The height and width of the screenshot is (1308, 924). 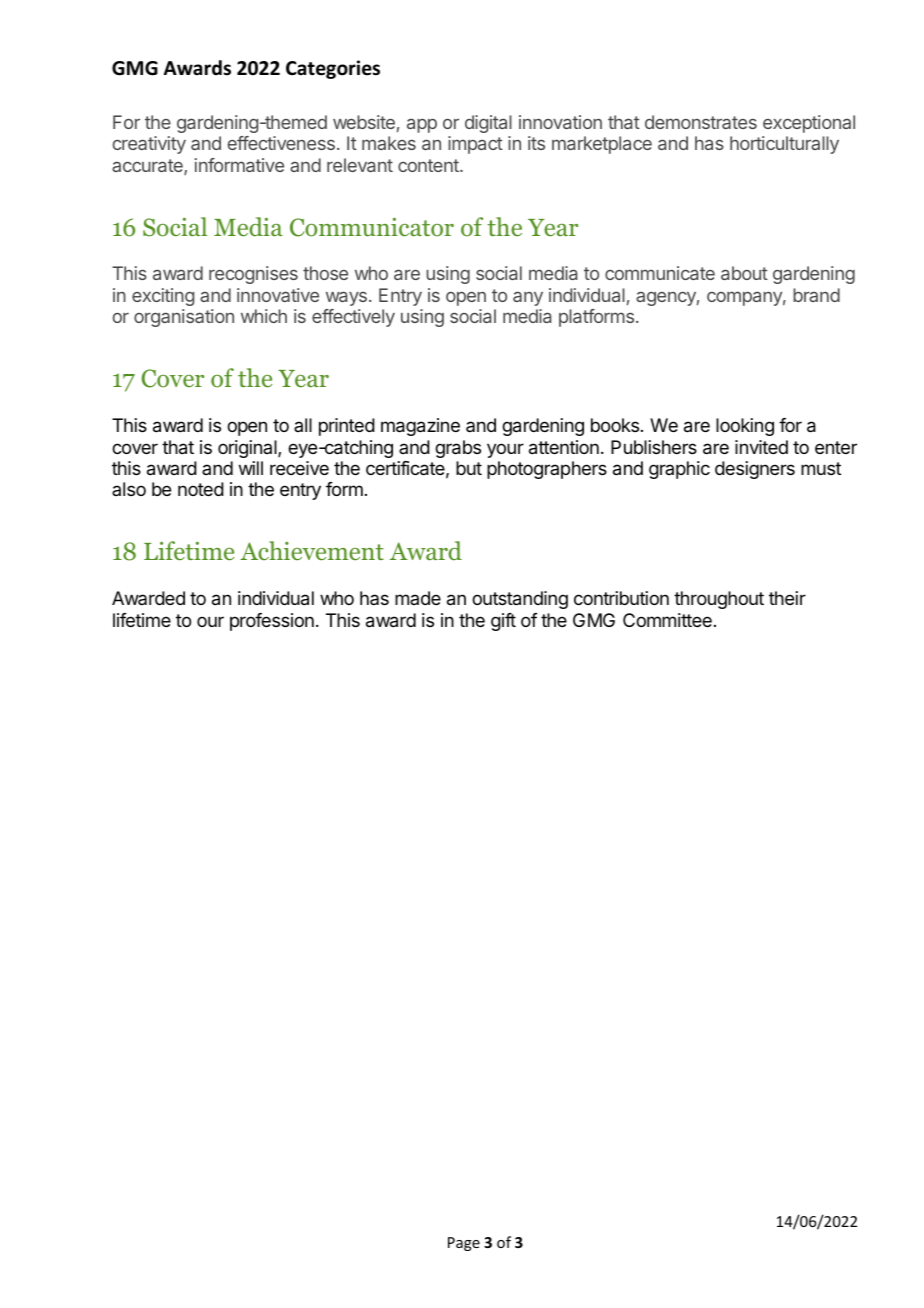 What do you see at coordinates (464, 1244) in the screenshot?
I see `Page` at bounding box center [464, 1244].
